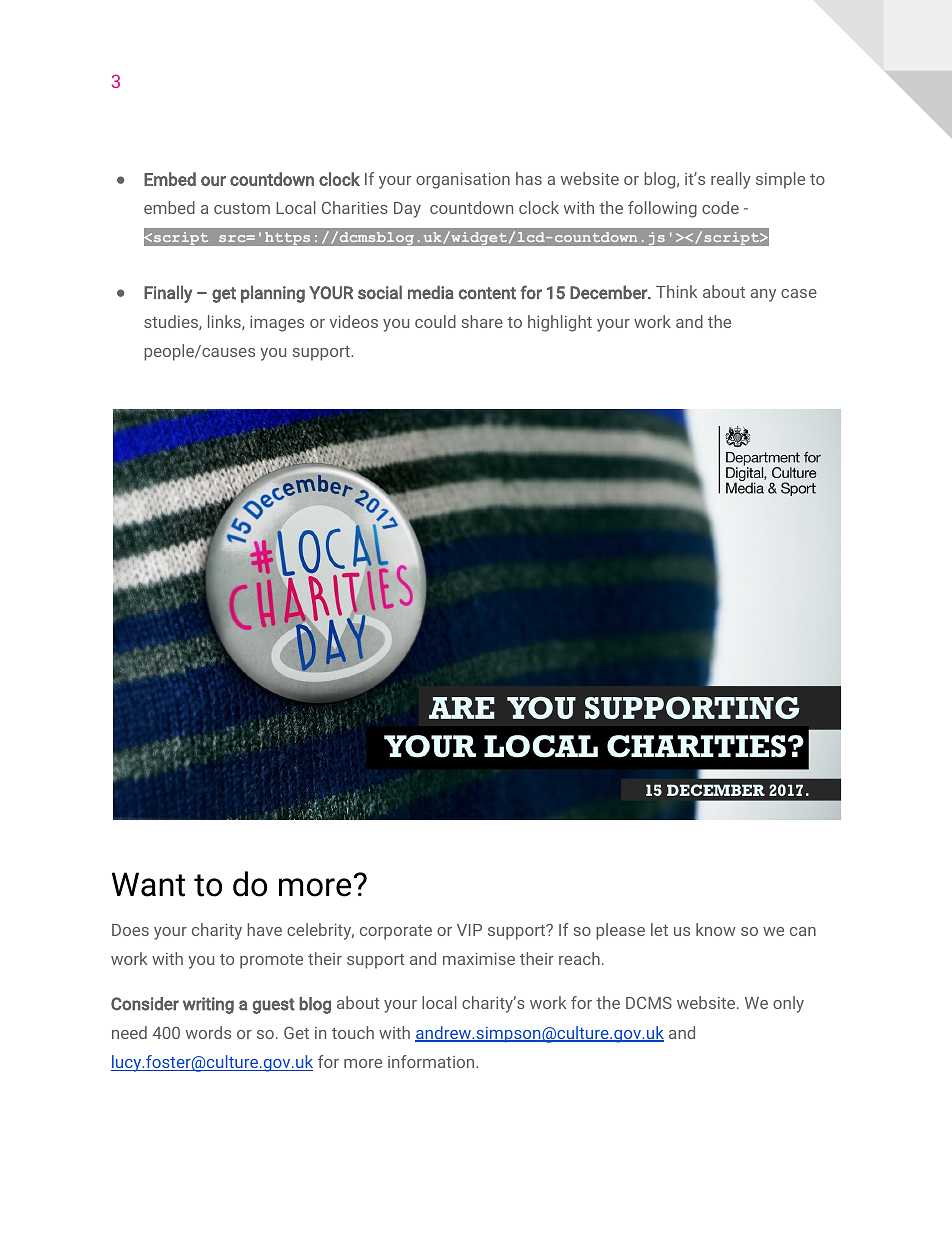  I want to click on let, so click(659, 929).
